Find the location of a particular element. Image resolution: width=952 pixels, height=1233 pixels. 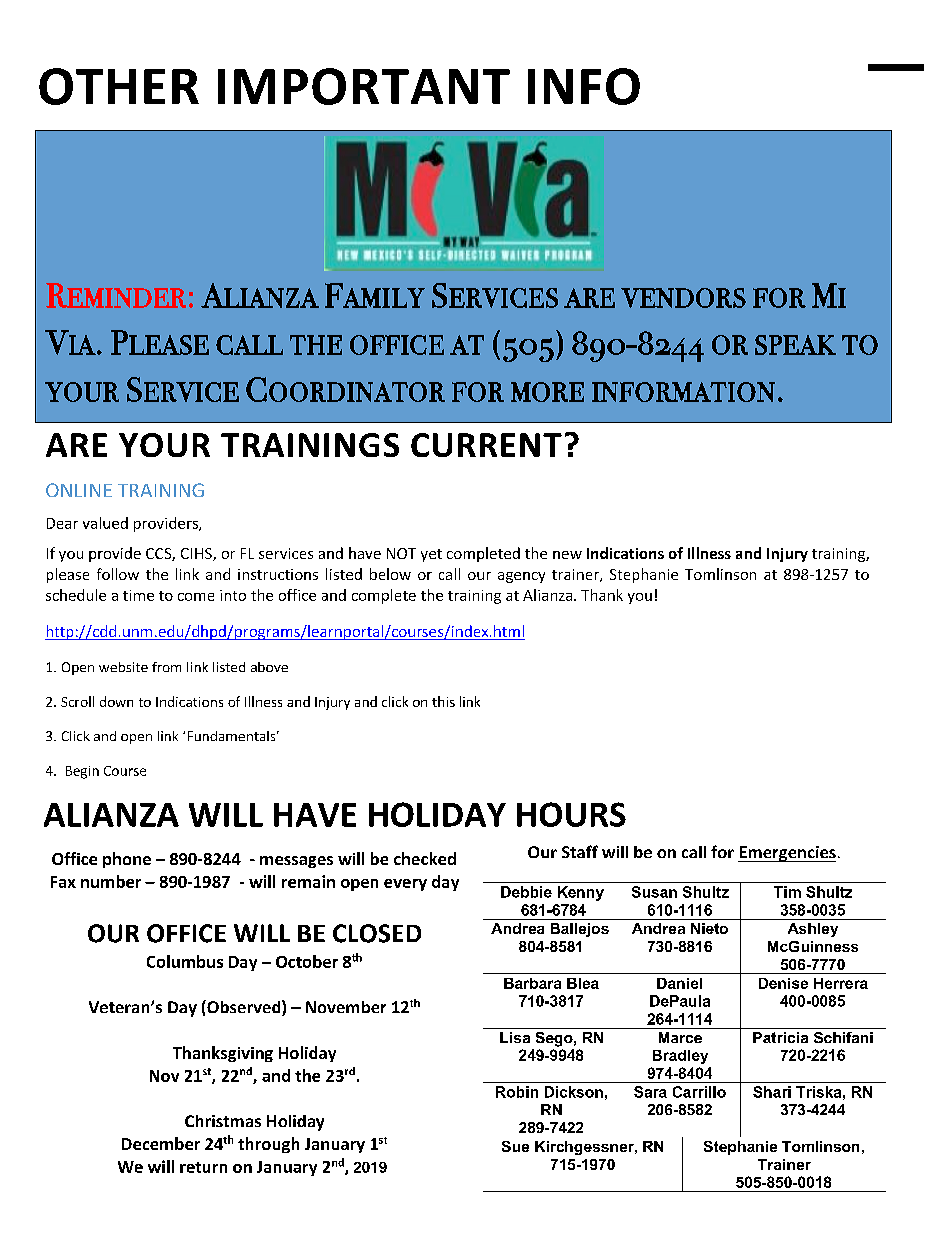

ONLINE is located at coordinates (79, 490).
